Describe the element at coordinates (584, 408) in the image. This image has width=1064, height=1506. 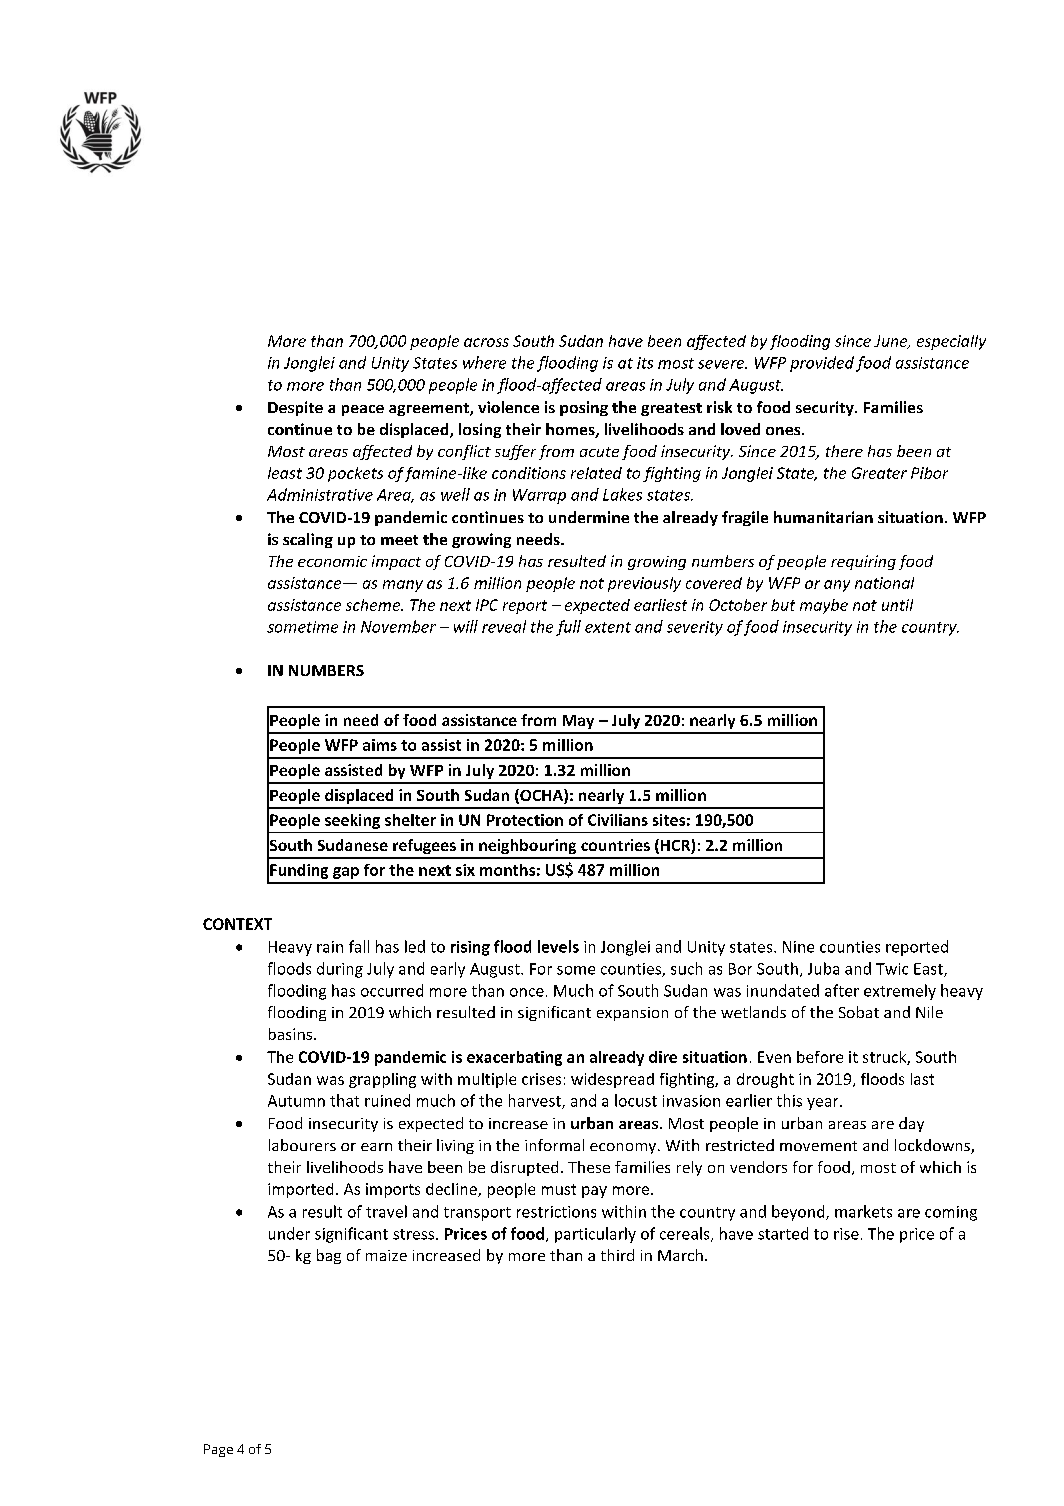
I see `posing` at that location.
